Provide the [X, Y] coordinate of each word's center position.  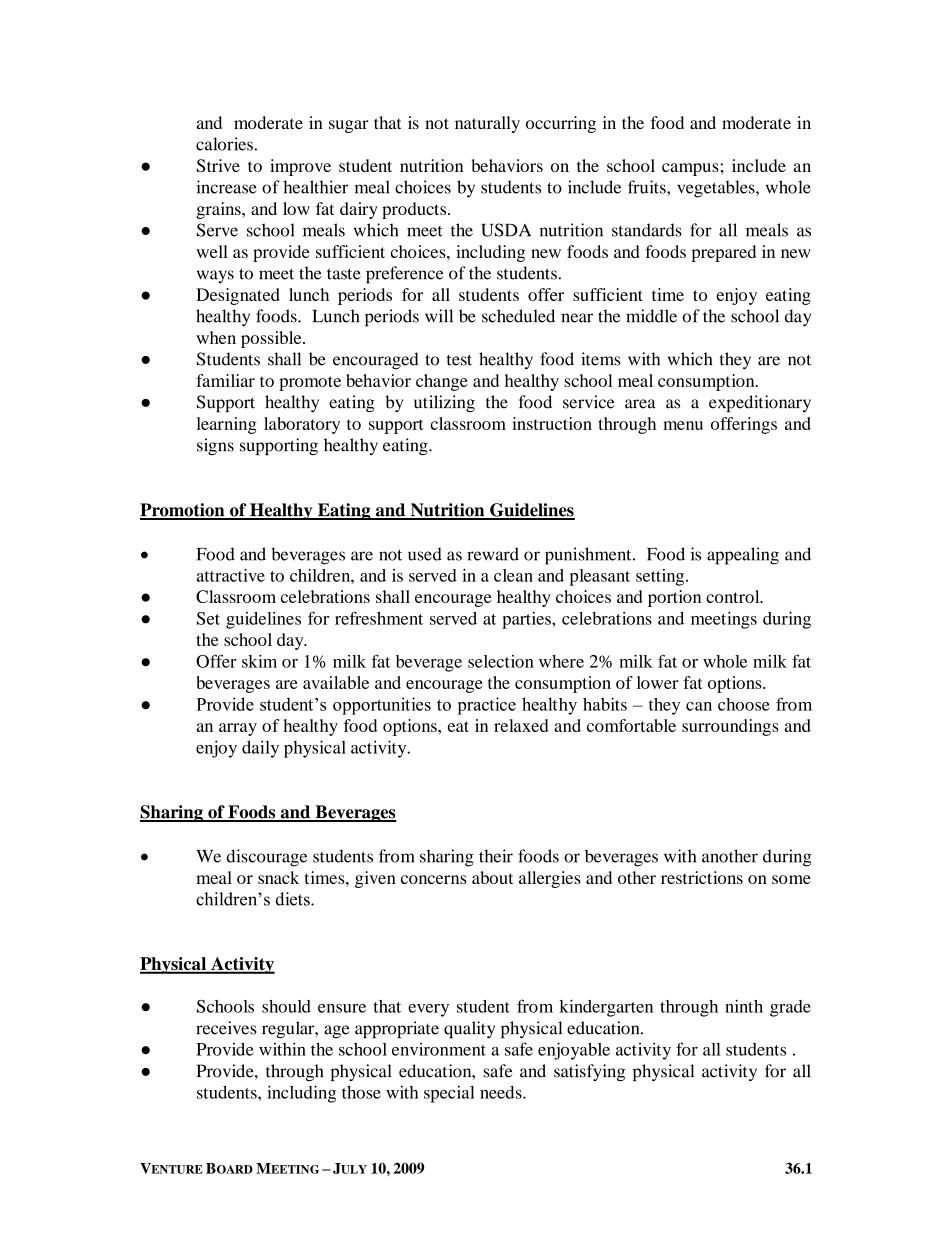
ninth [744, 1006]
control [734, 596]
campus [691, 169]
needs [502, 1092]
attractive [230, 575]
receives [226, 1028]
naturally [487, 124]
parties [527, 620]
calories [224, 144]
